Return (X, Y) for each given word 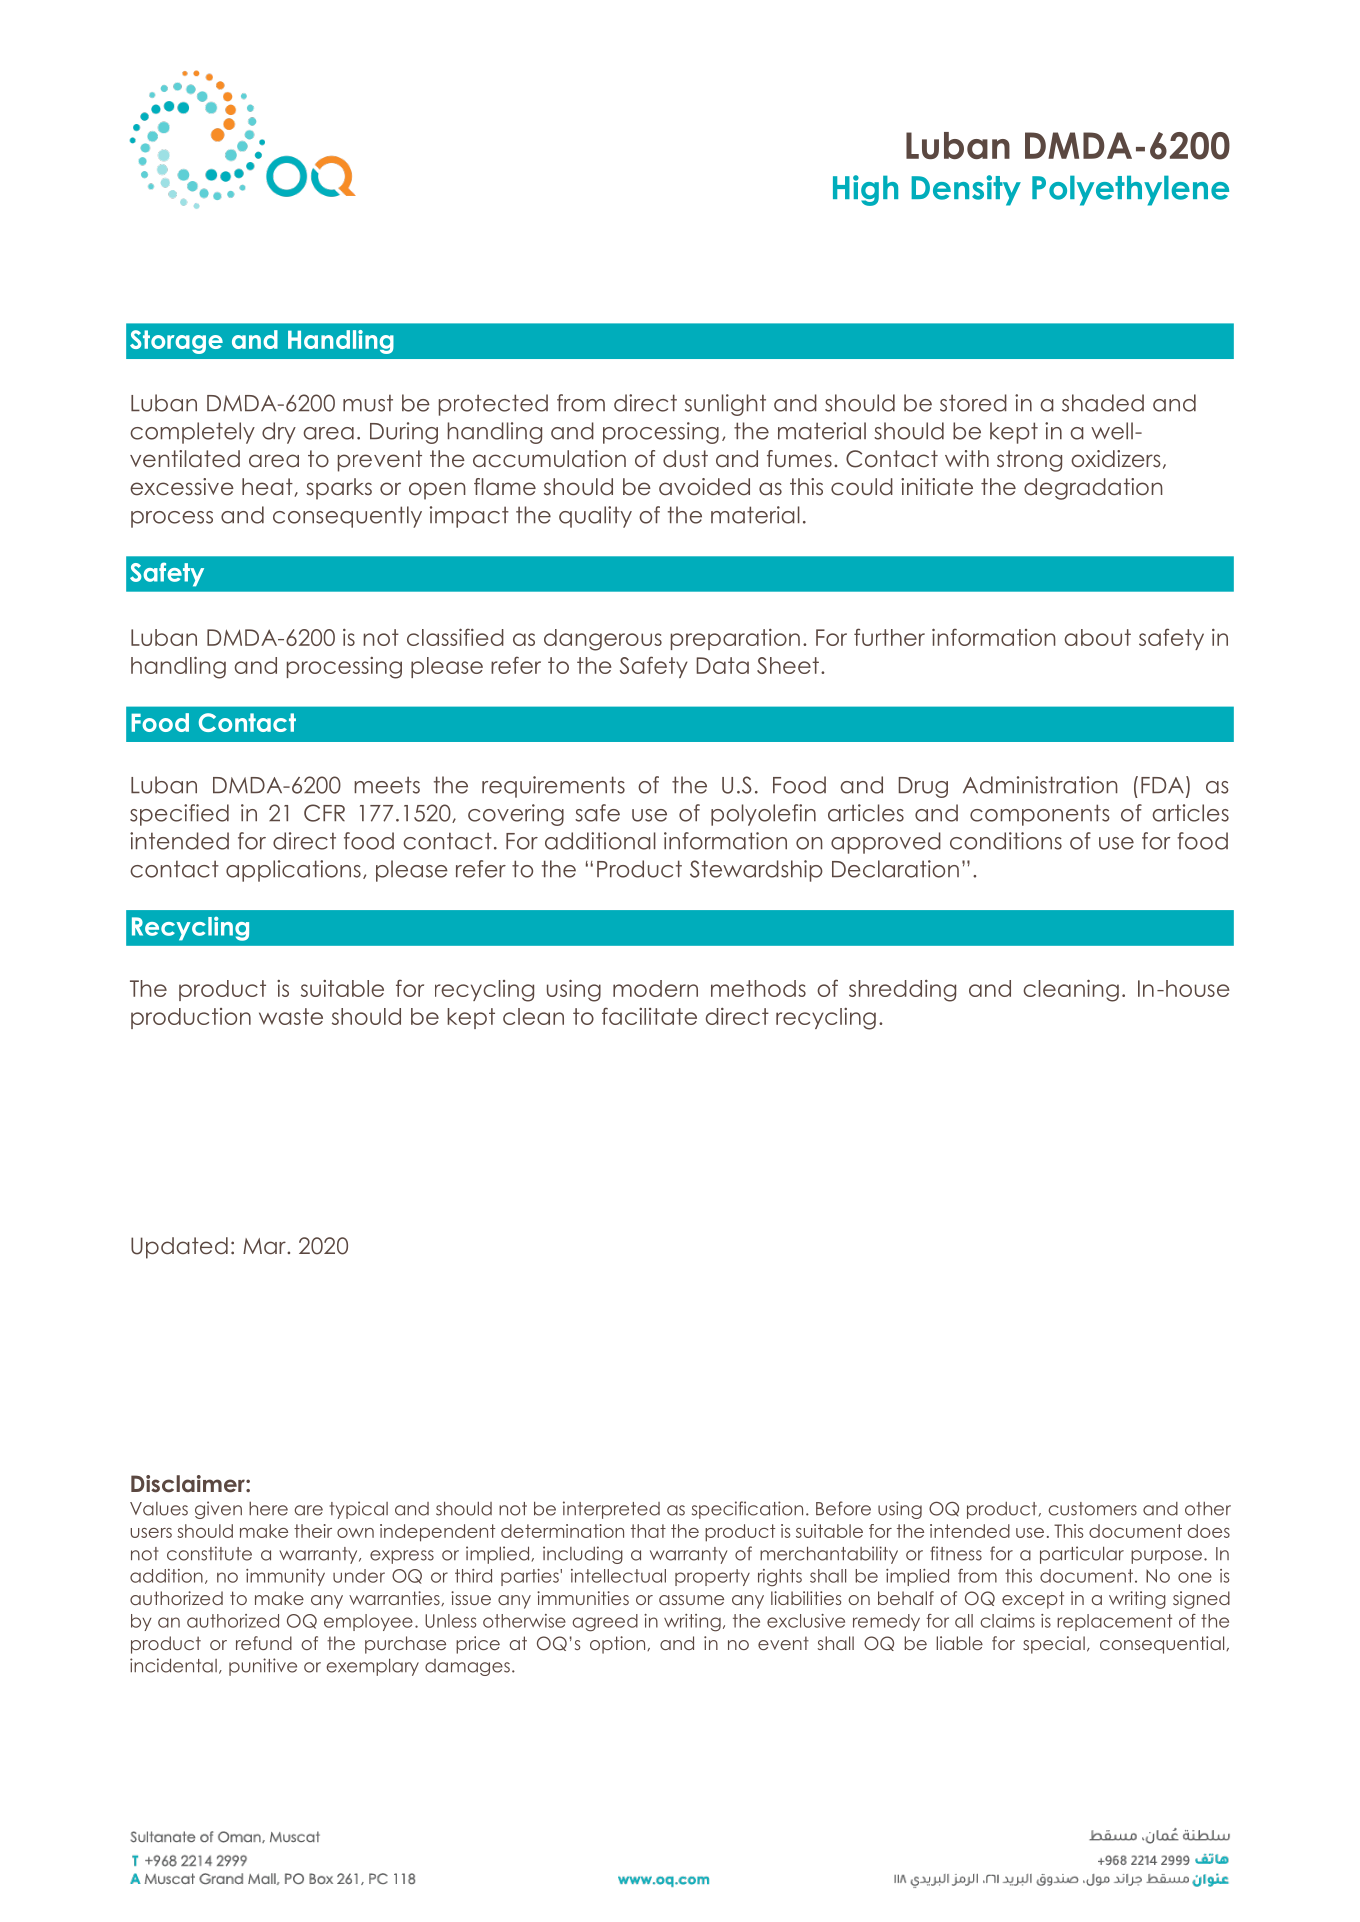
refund (264, 1643)
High (865, 190)
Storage (176, 342)
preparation (735, 639)
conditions (1006, 841)
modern (655, 988)
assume (691, 1600)
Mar (265, 1246)
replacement (1114, 1622)
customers (1092, 1509)
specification (747, 1510)
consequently (347, 517)
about (1097, 637)
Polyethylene (1130, 190)
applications (293, 871)
